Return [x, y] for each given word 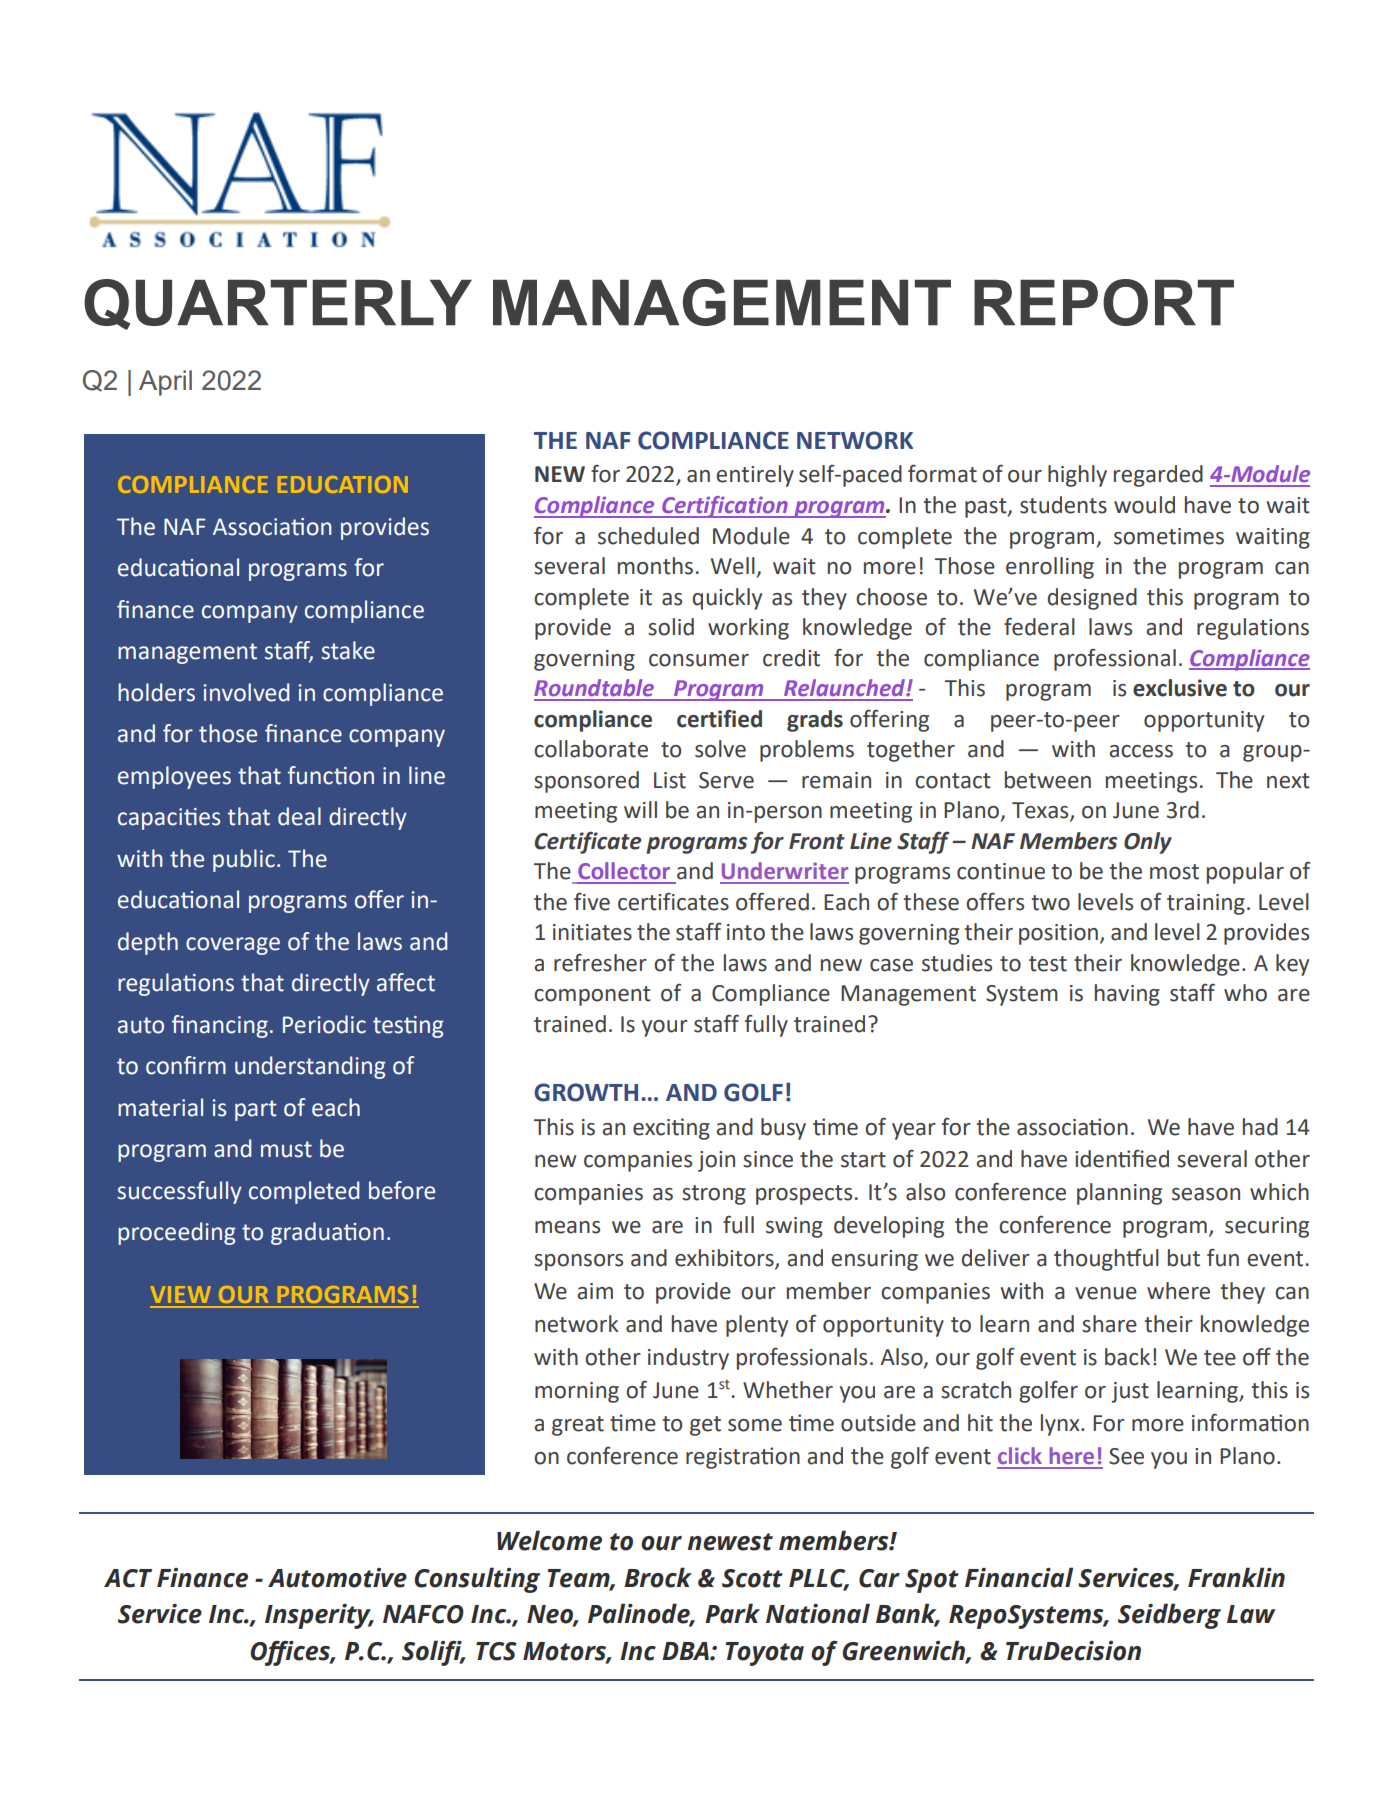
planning [1119, 1194]
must [286, 1149]
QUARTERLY [278, 304]
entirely [755, 476]
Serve [726, 780]
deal [299, 816]
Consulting [477, 1580]
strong [714, 1195]
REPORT [1104, 302]
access [1141, 751]
